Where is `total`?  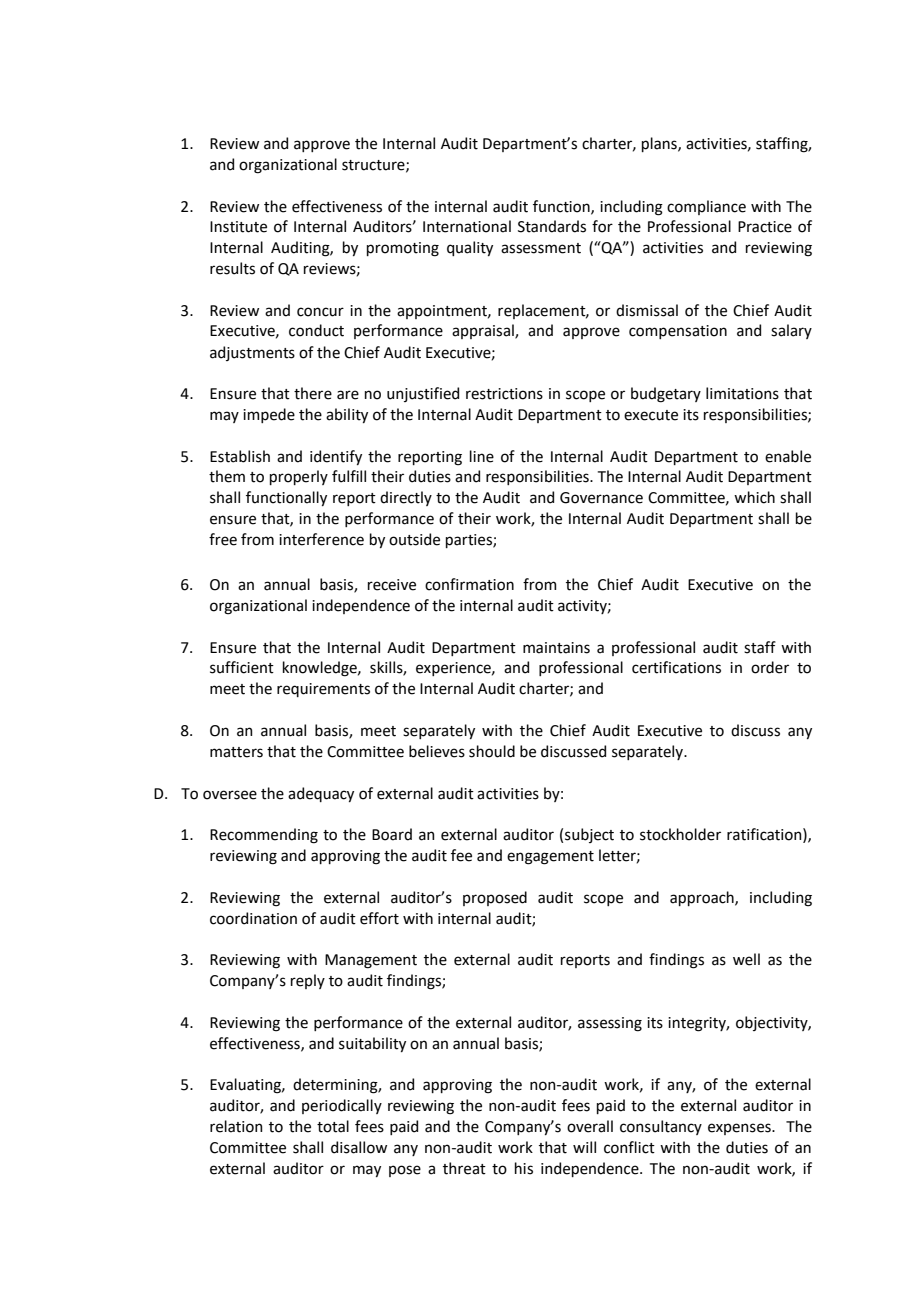
total is located at coordinates (333, 1126).
